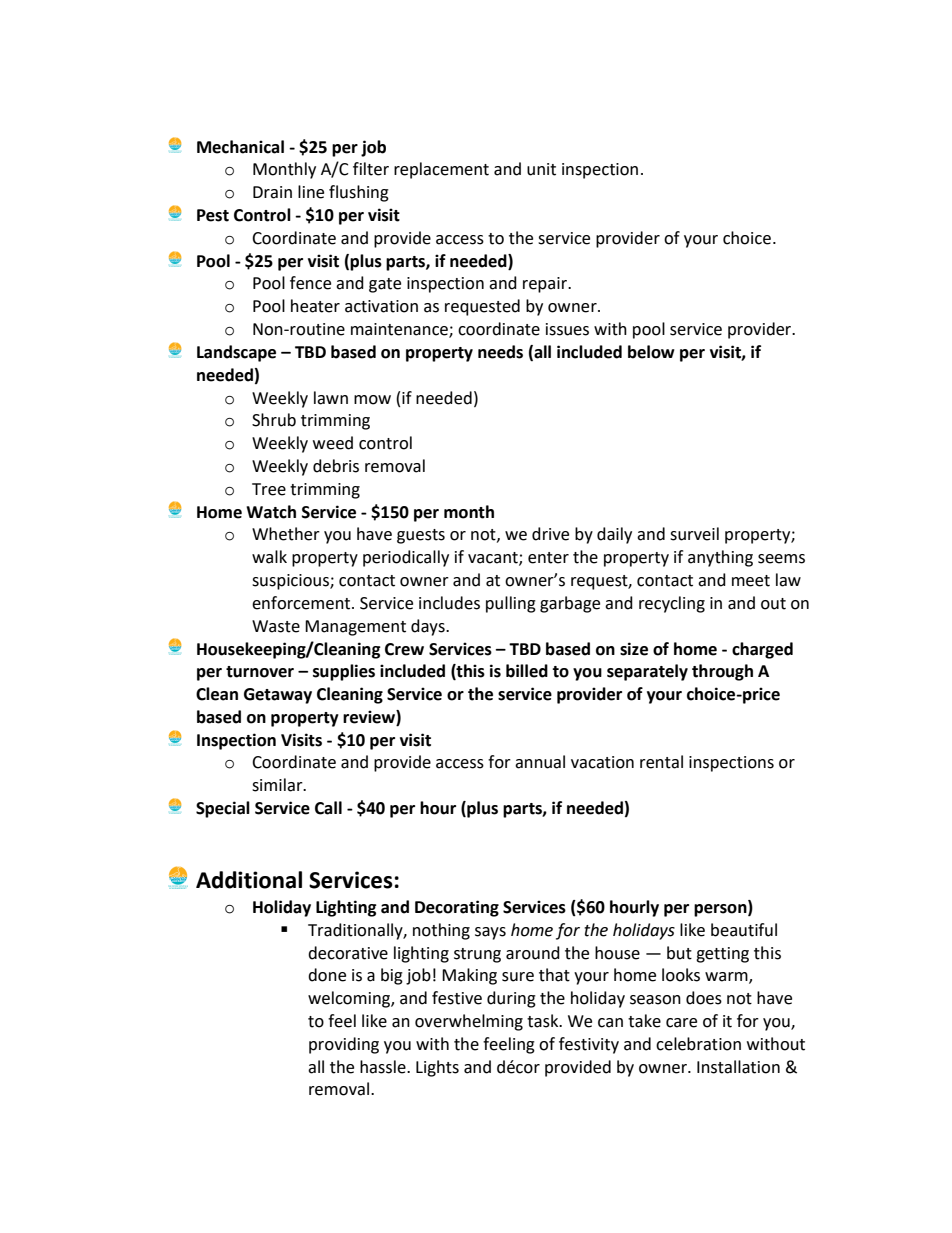 Image resolution: width=952 pixels, height=1233 pixels. What do you see at coordinates (271, 512) in the document?
I see `Watch` at bounding box center [271, 512].
